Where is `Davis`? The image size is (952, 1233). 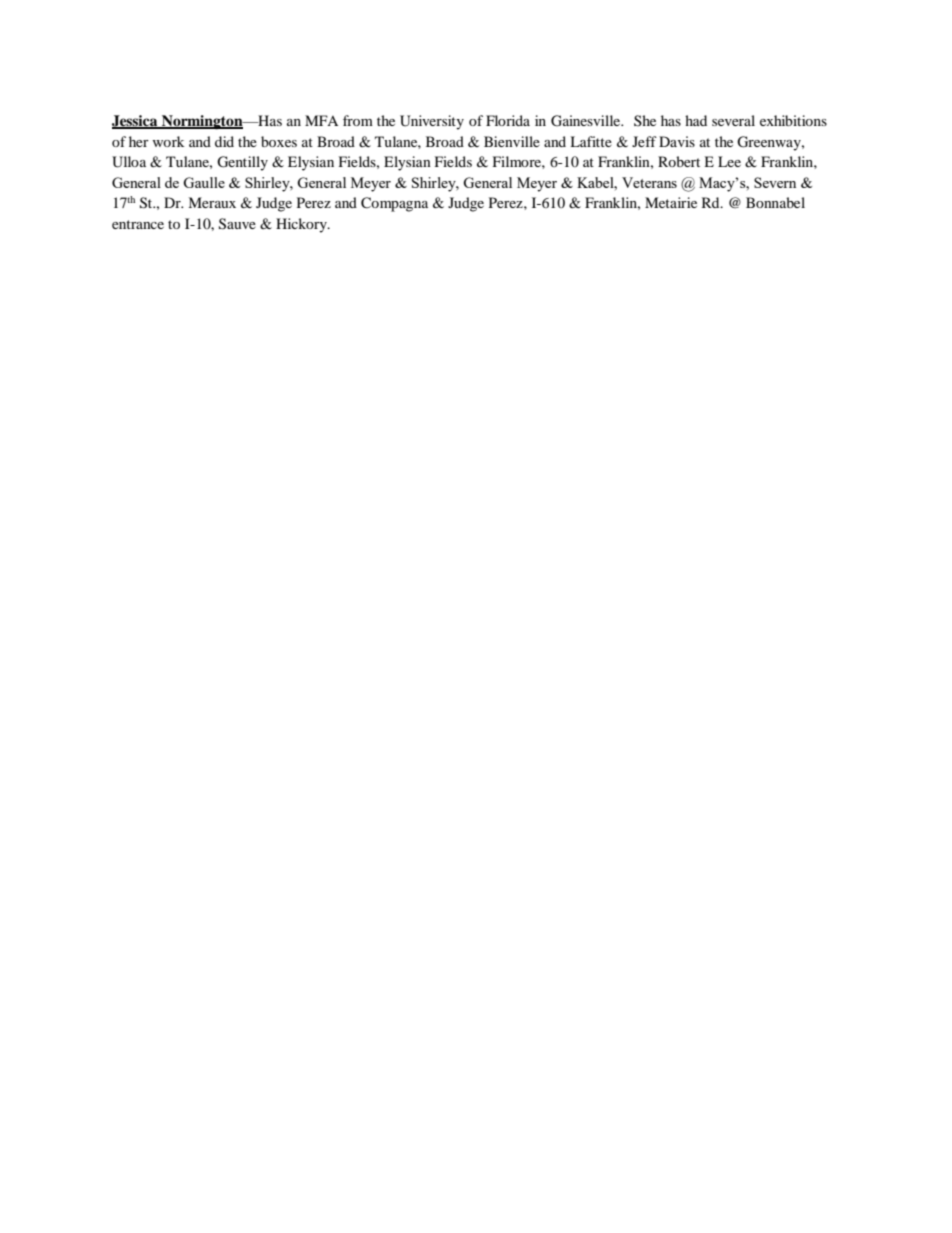 Davis is located at coordinates (677, 141).
